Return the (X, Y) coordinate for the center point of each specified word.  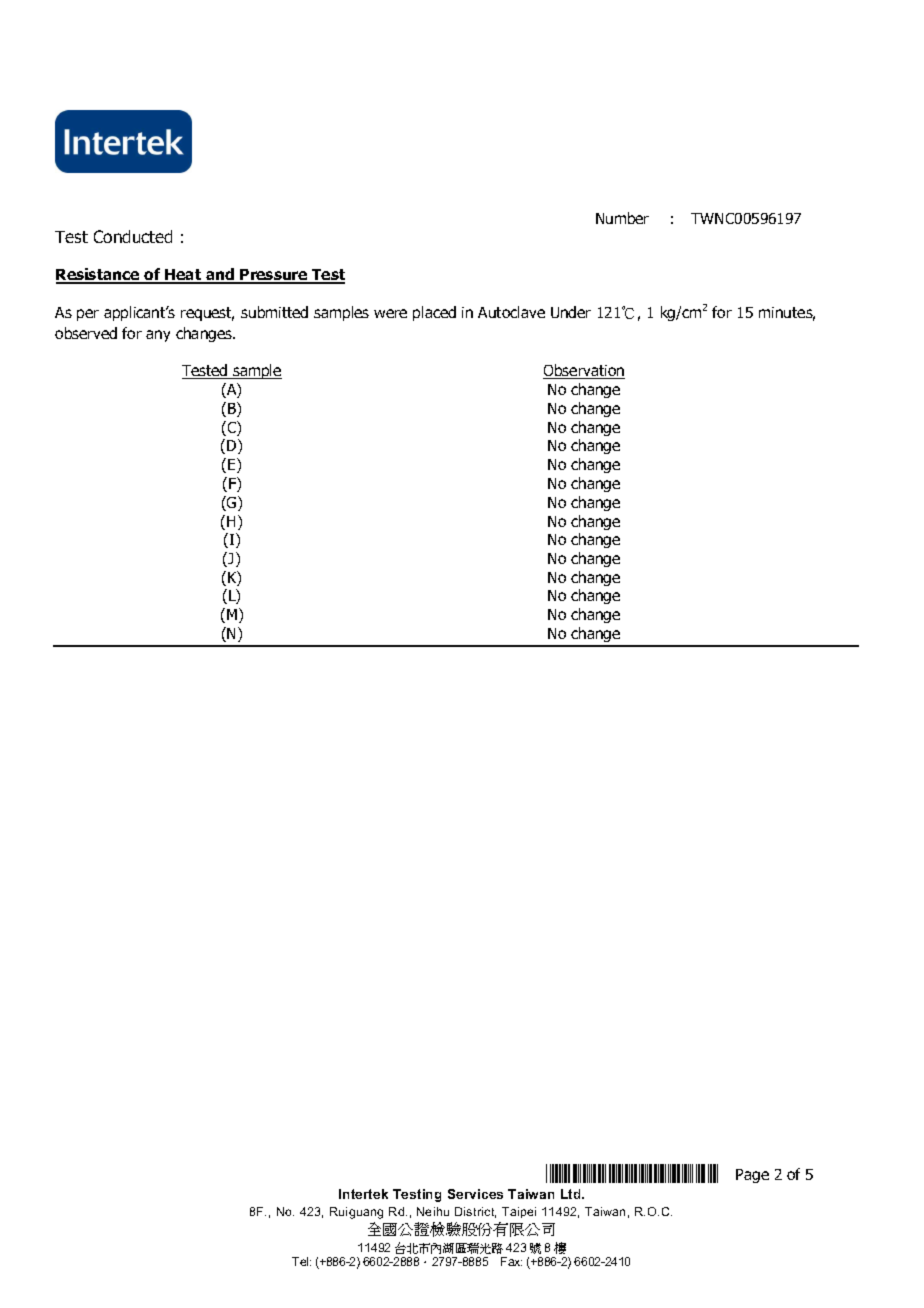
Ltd (572, 1194)
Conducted (133, 236)
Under (571, 312)
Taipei (519, 1212)
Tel (301, 1261)
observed (86, 333)
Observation (584, 371)
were (390, 313)
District (475, 1212)
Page (752, 1176)
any (158, 336)
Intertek (363, 1194)
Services (475, 1194)
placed (434, 313)
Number (622, 218)
